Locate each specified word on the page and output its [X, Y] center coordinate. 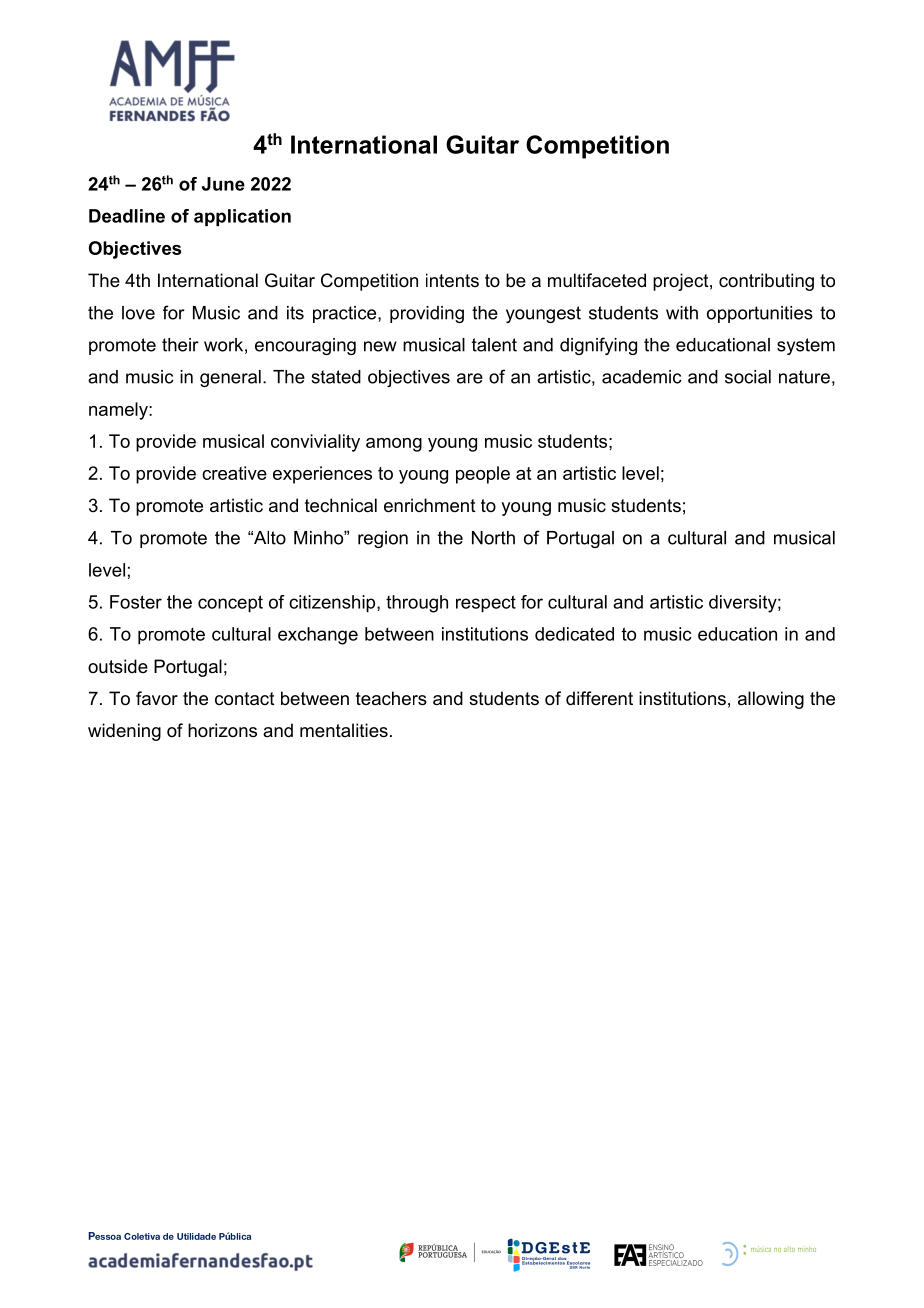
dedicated [574, 634]
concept [230, 604]
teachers [391, 698]
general [230, 378]
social [748, 377]
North [493, 538]
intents [452, 280]
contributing [766, 282]
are [470, 378]
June [223, 184]
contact [245, 699]
